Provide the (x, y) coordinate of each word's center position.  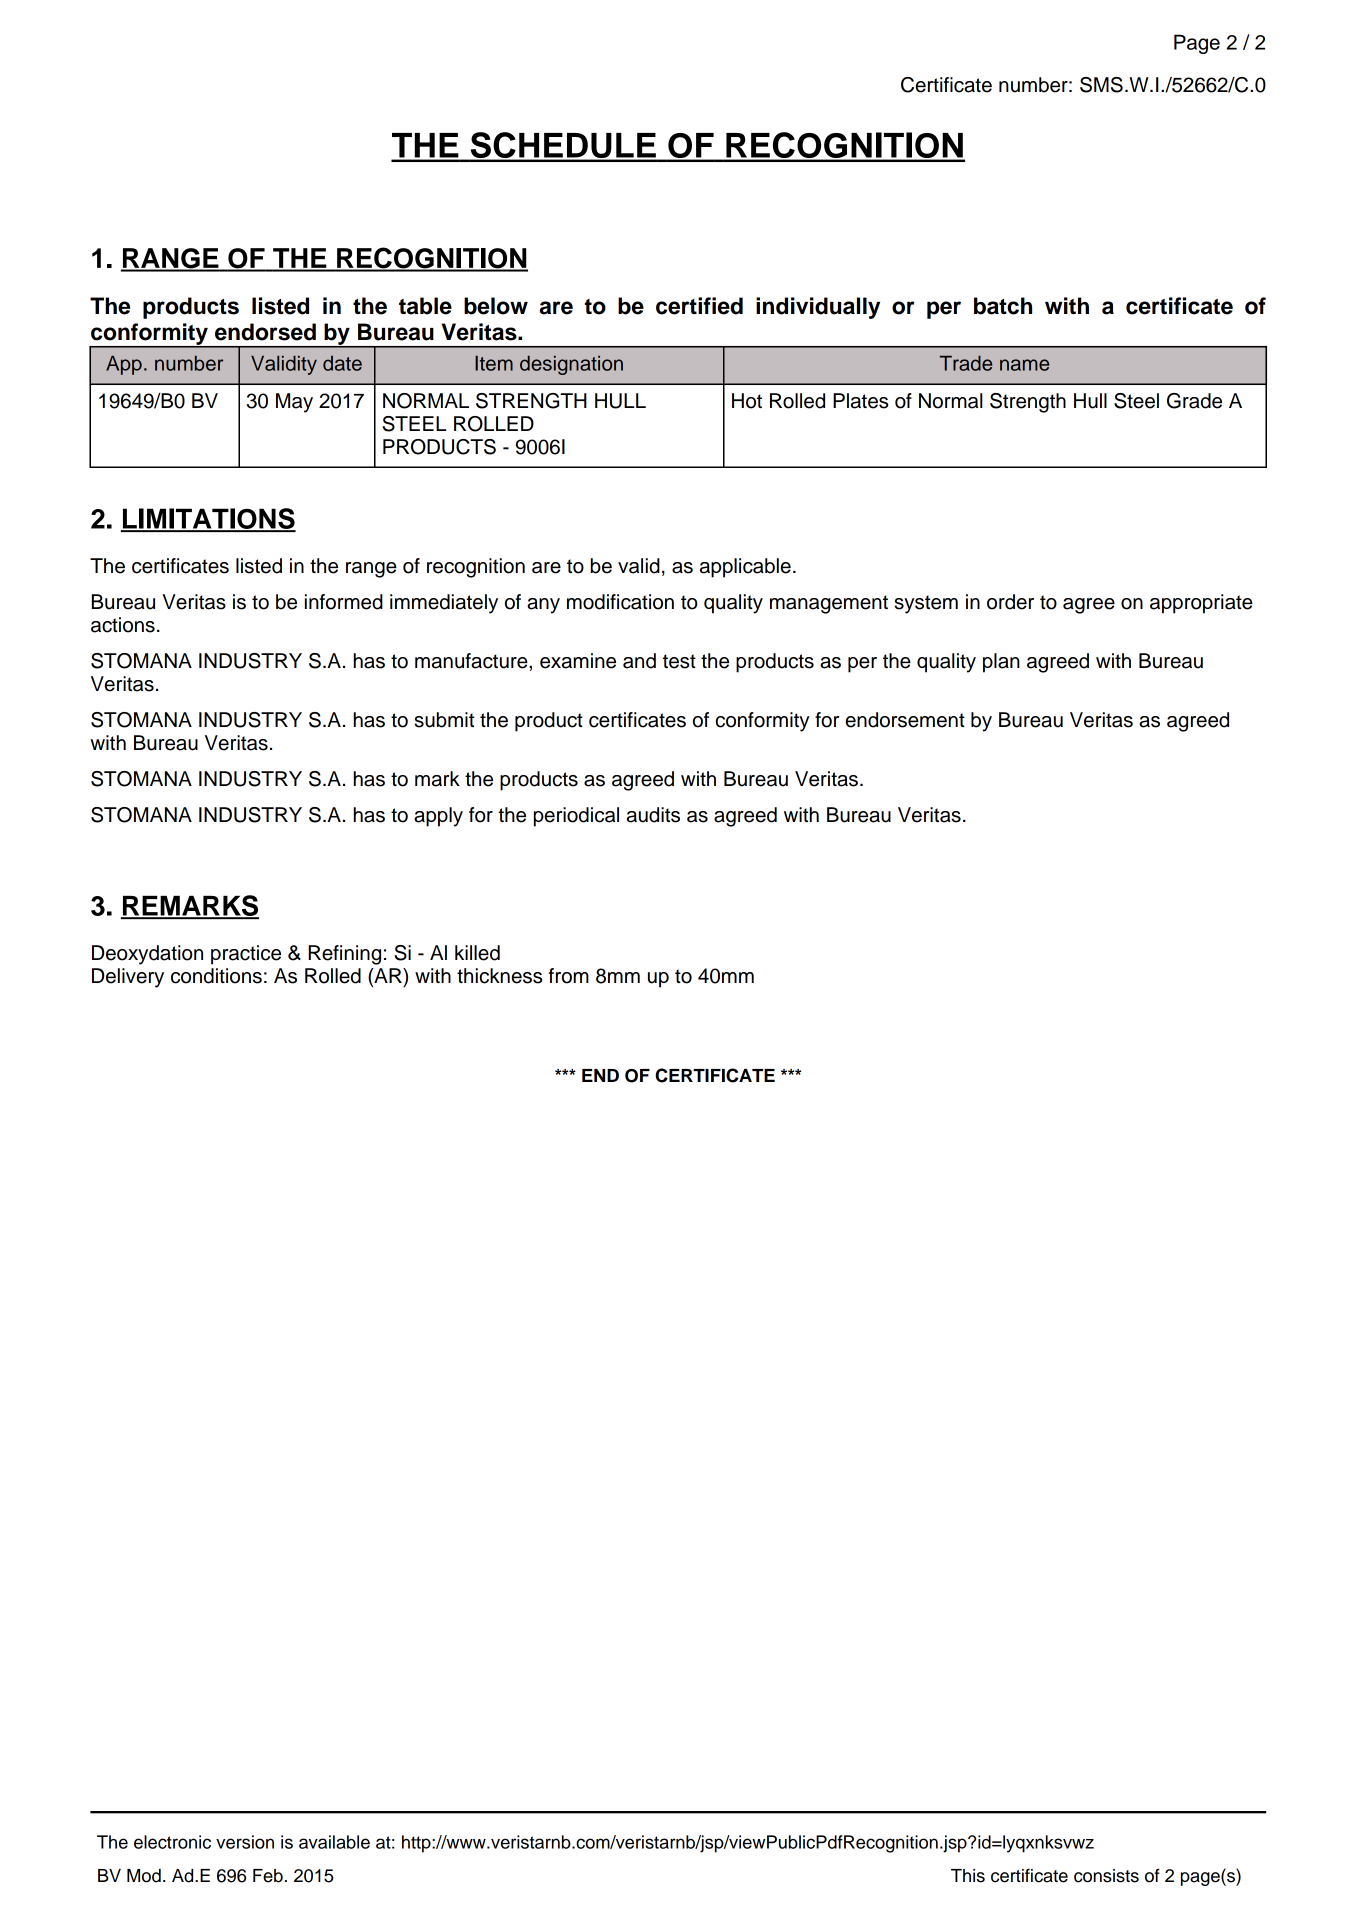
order (1010, 602)
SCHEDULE (563, 146)
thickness (499, 976)
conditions (216, 976)
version (245, 1842)
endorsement (905, 720)
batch (1003, 306)
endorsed (265, 332)
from (569, 976)
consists (1106, 1876)
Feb (268, 1876)
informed (344, 602)
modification (620, 602)
